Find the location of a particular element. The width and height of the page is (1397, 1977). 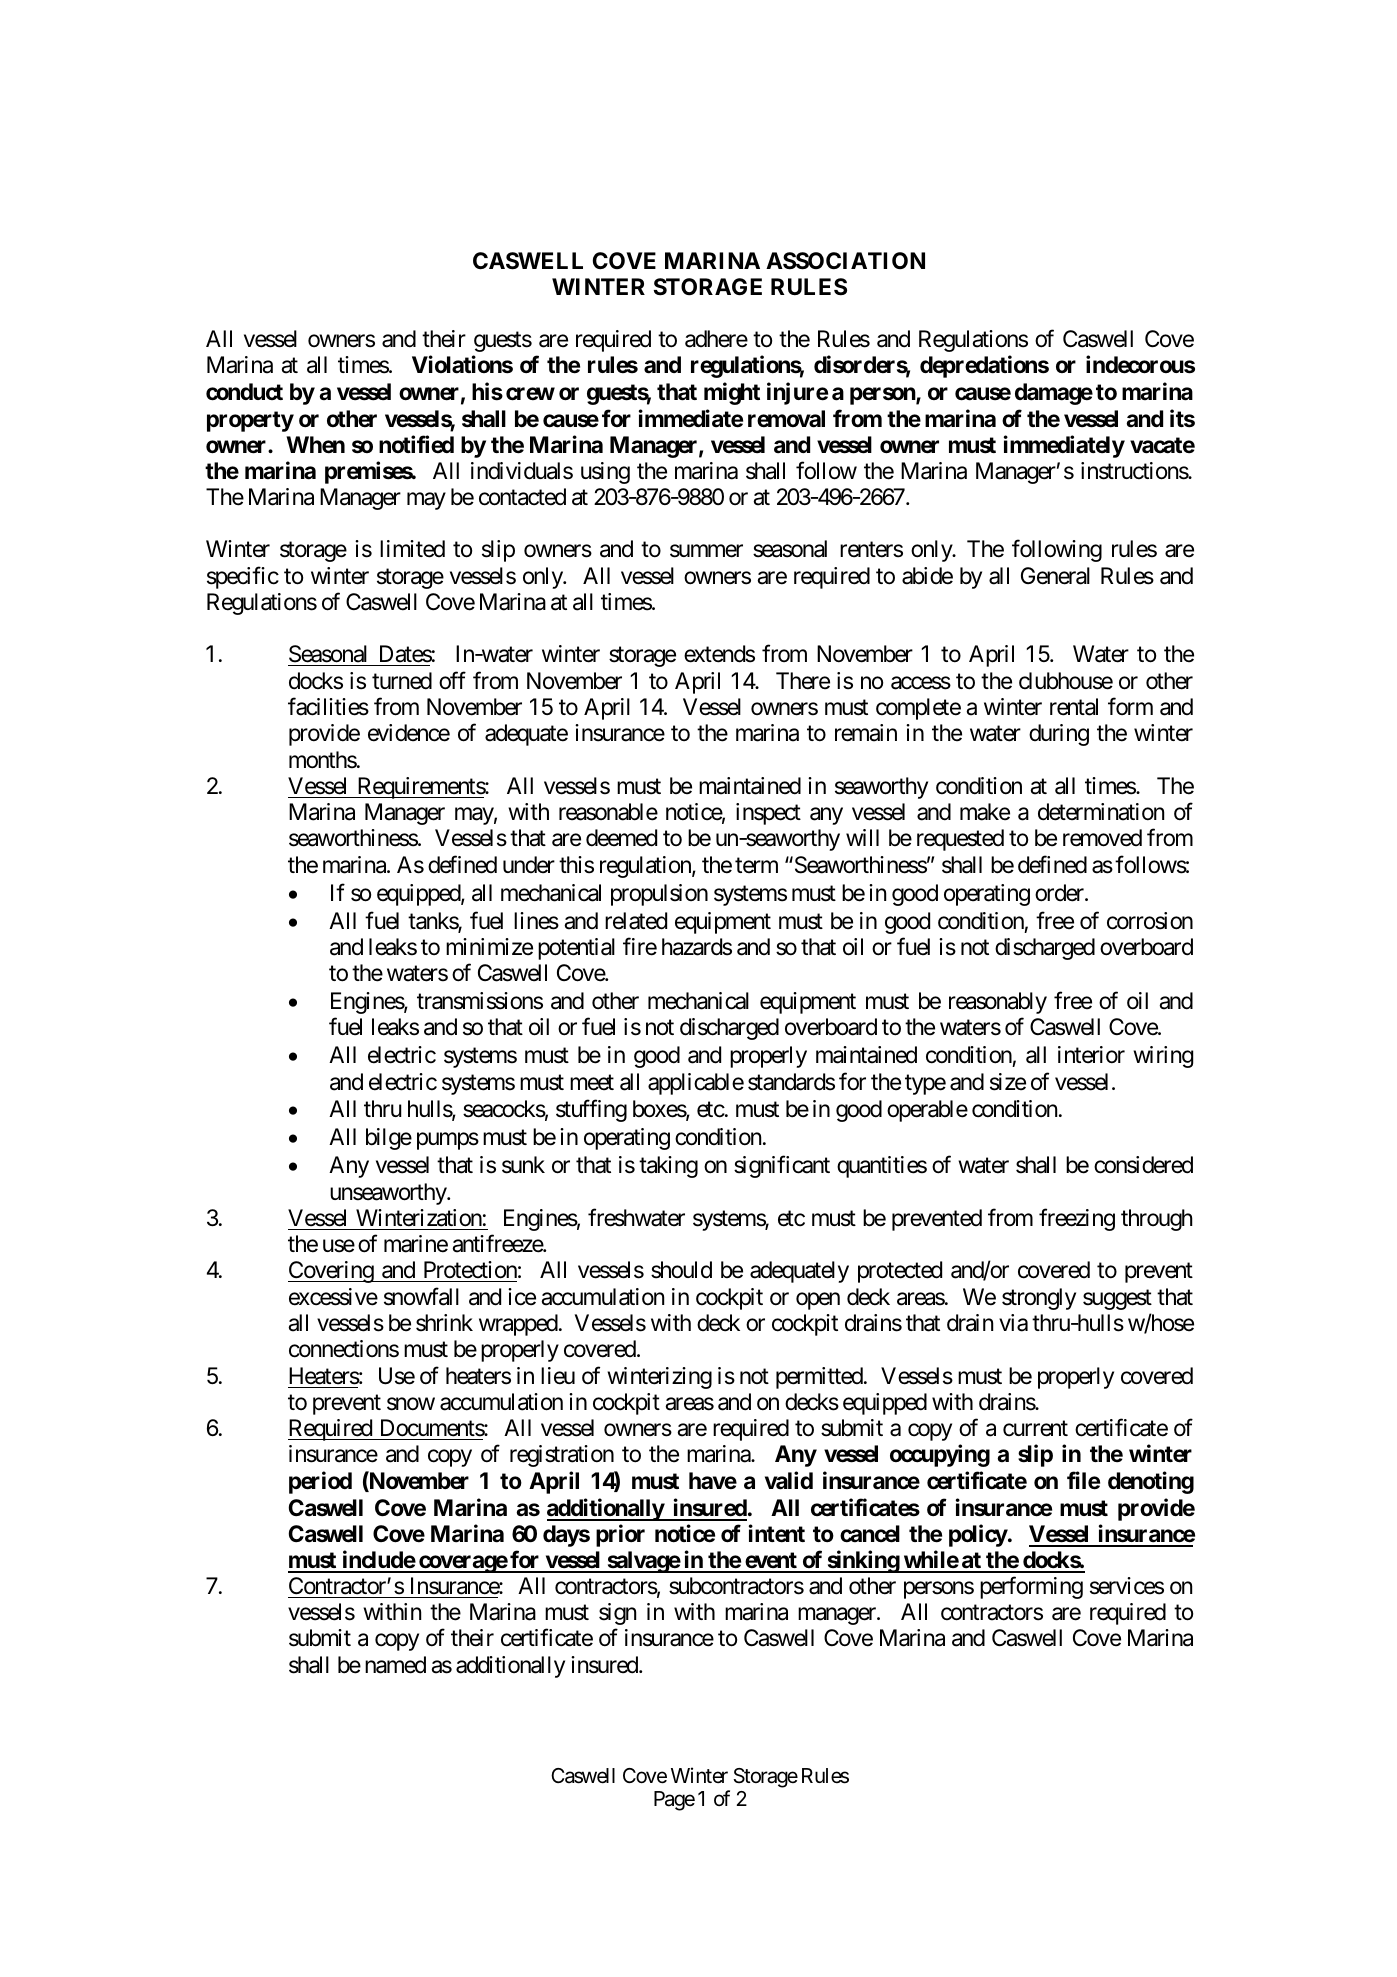

might is located at coordinates (732, 393).
